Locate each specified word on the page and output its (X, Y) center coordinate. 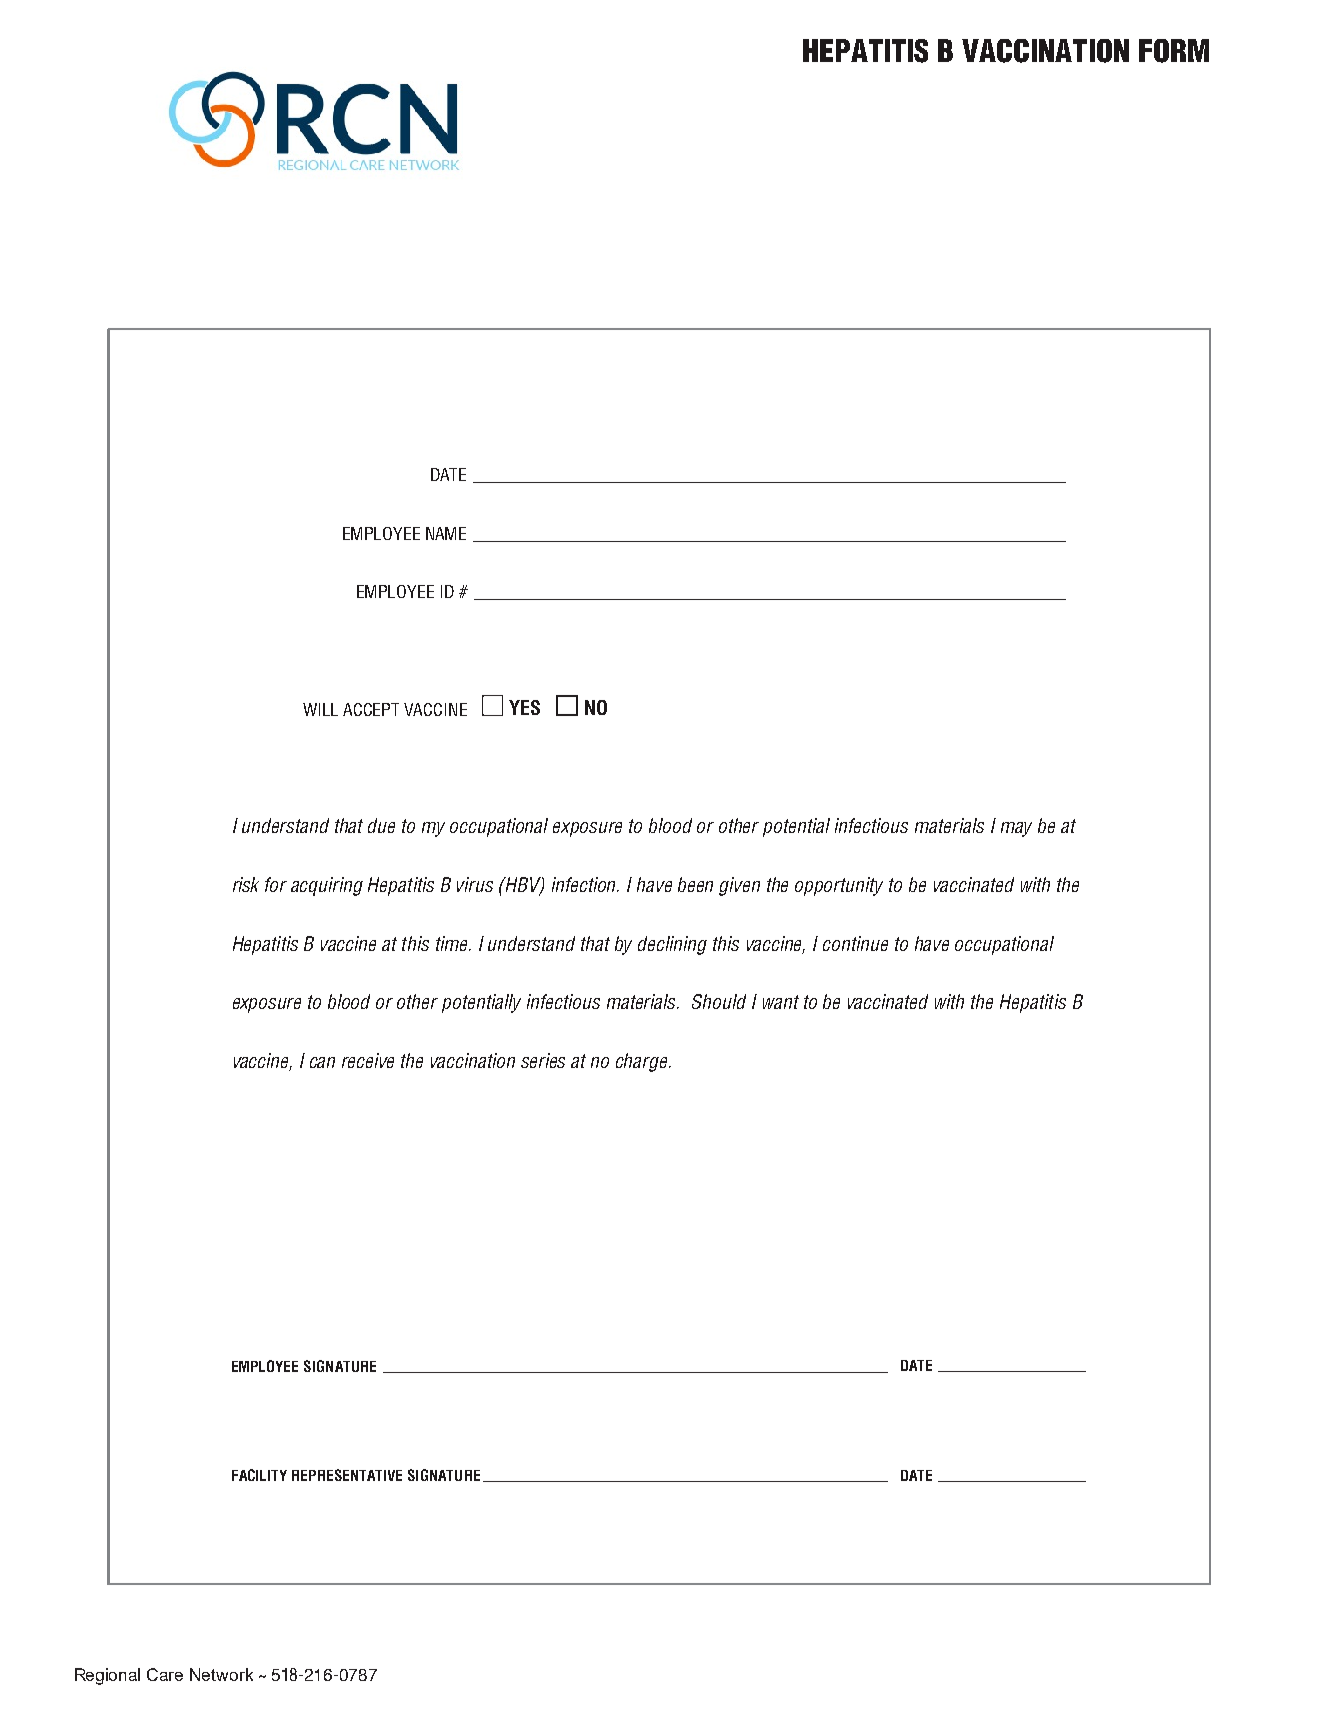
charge (643, 1062)
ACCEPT (371, 709)
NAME (446, 533)
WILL (320, 709)
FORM (1174, 51)
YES (524, 707)
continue (855, 943)
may (1016, 829)
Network (221, 1674)
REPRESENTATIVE (347, 1475)
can (322, 1062)
